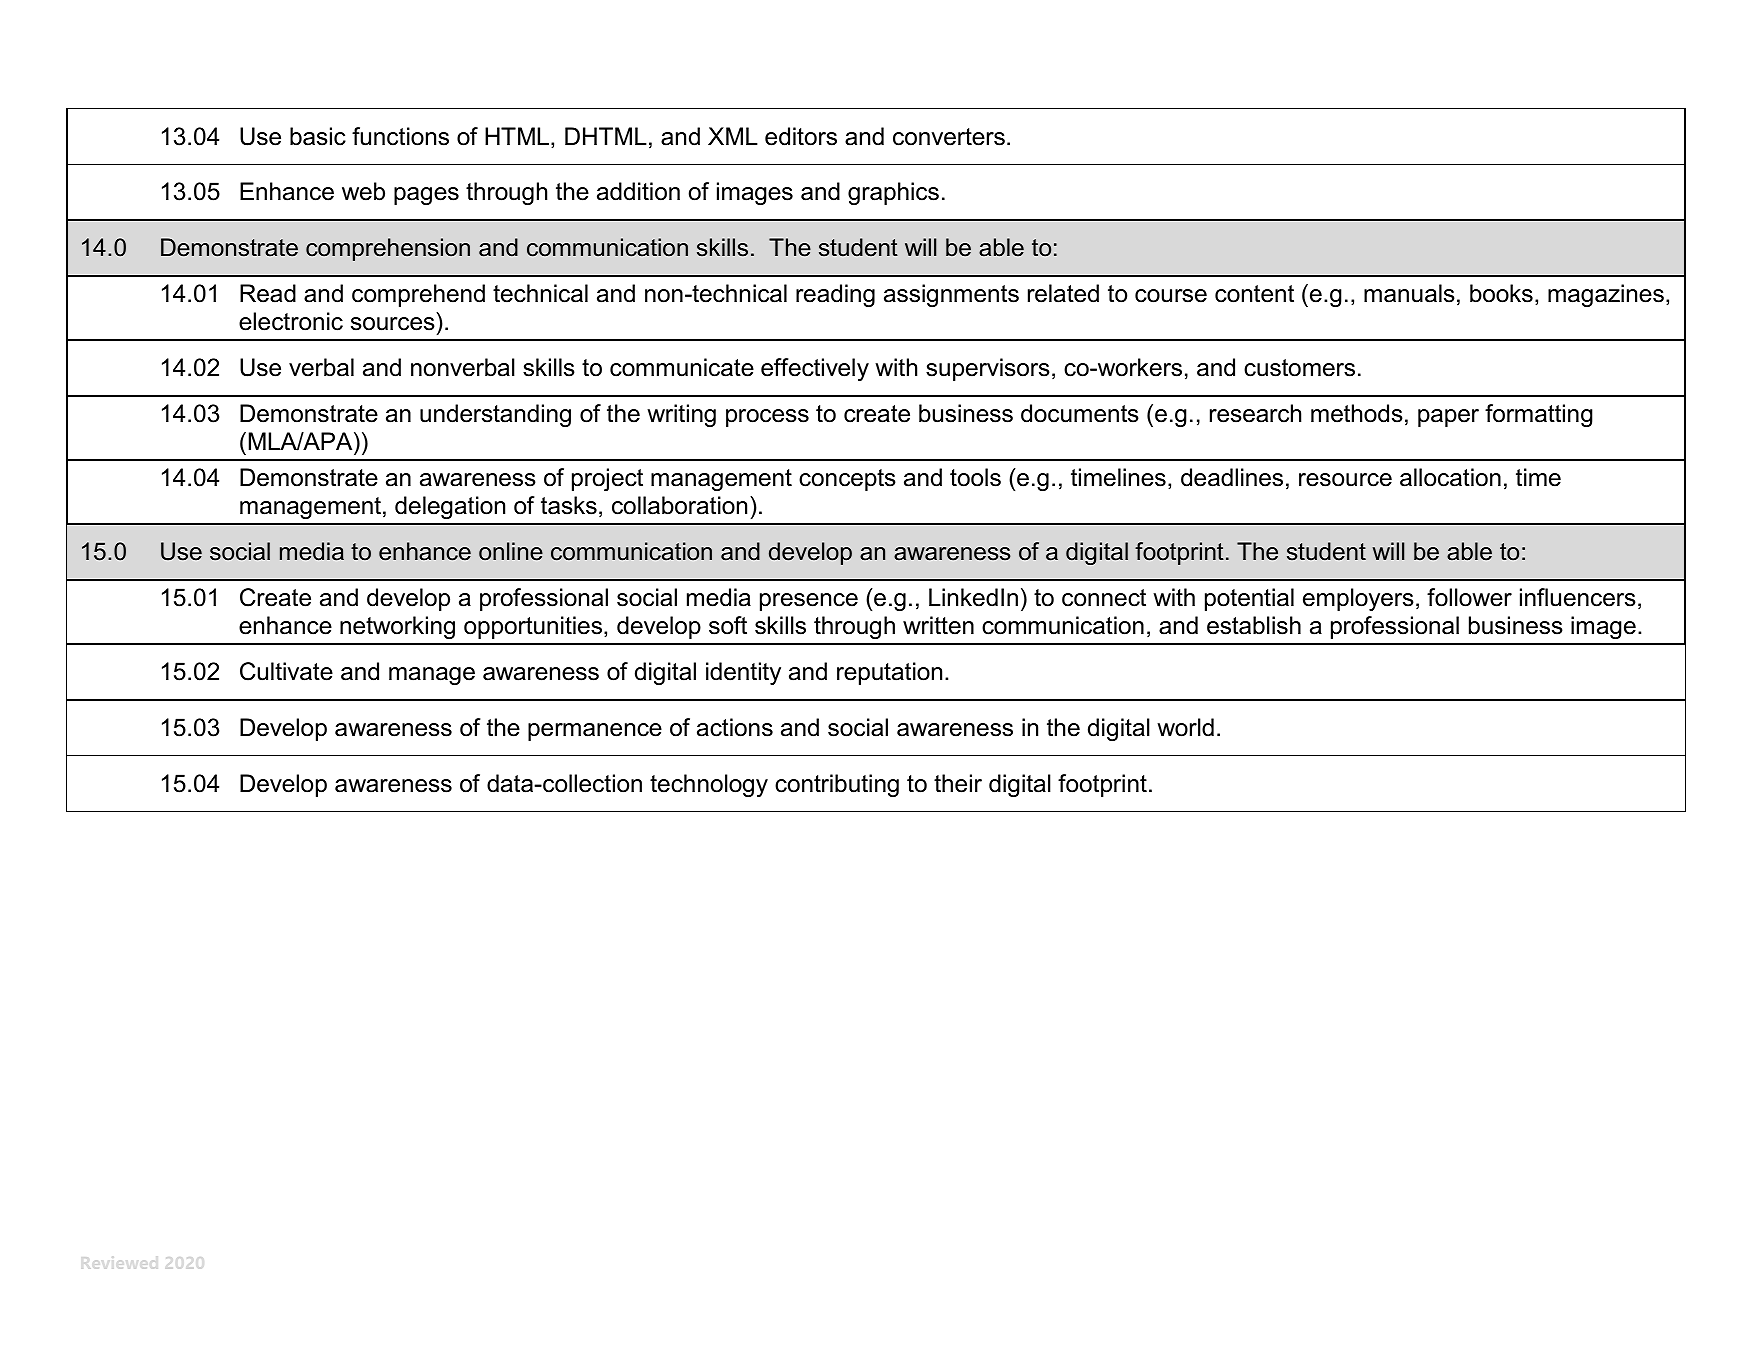 The height and width of the screenshot is (1354, 1752). What do you see at coordinates (949, 137) in the screenshot?
I see `converters` at bounding box center [949, 137].
